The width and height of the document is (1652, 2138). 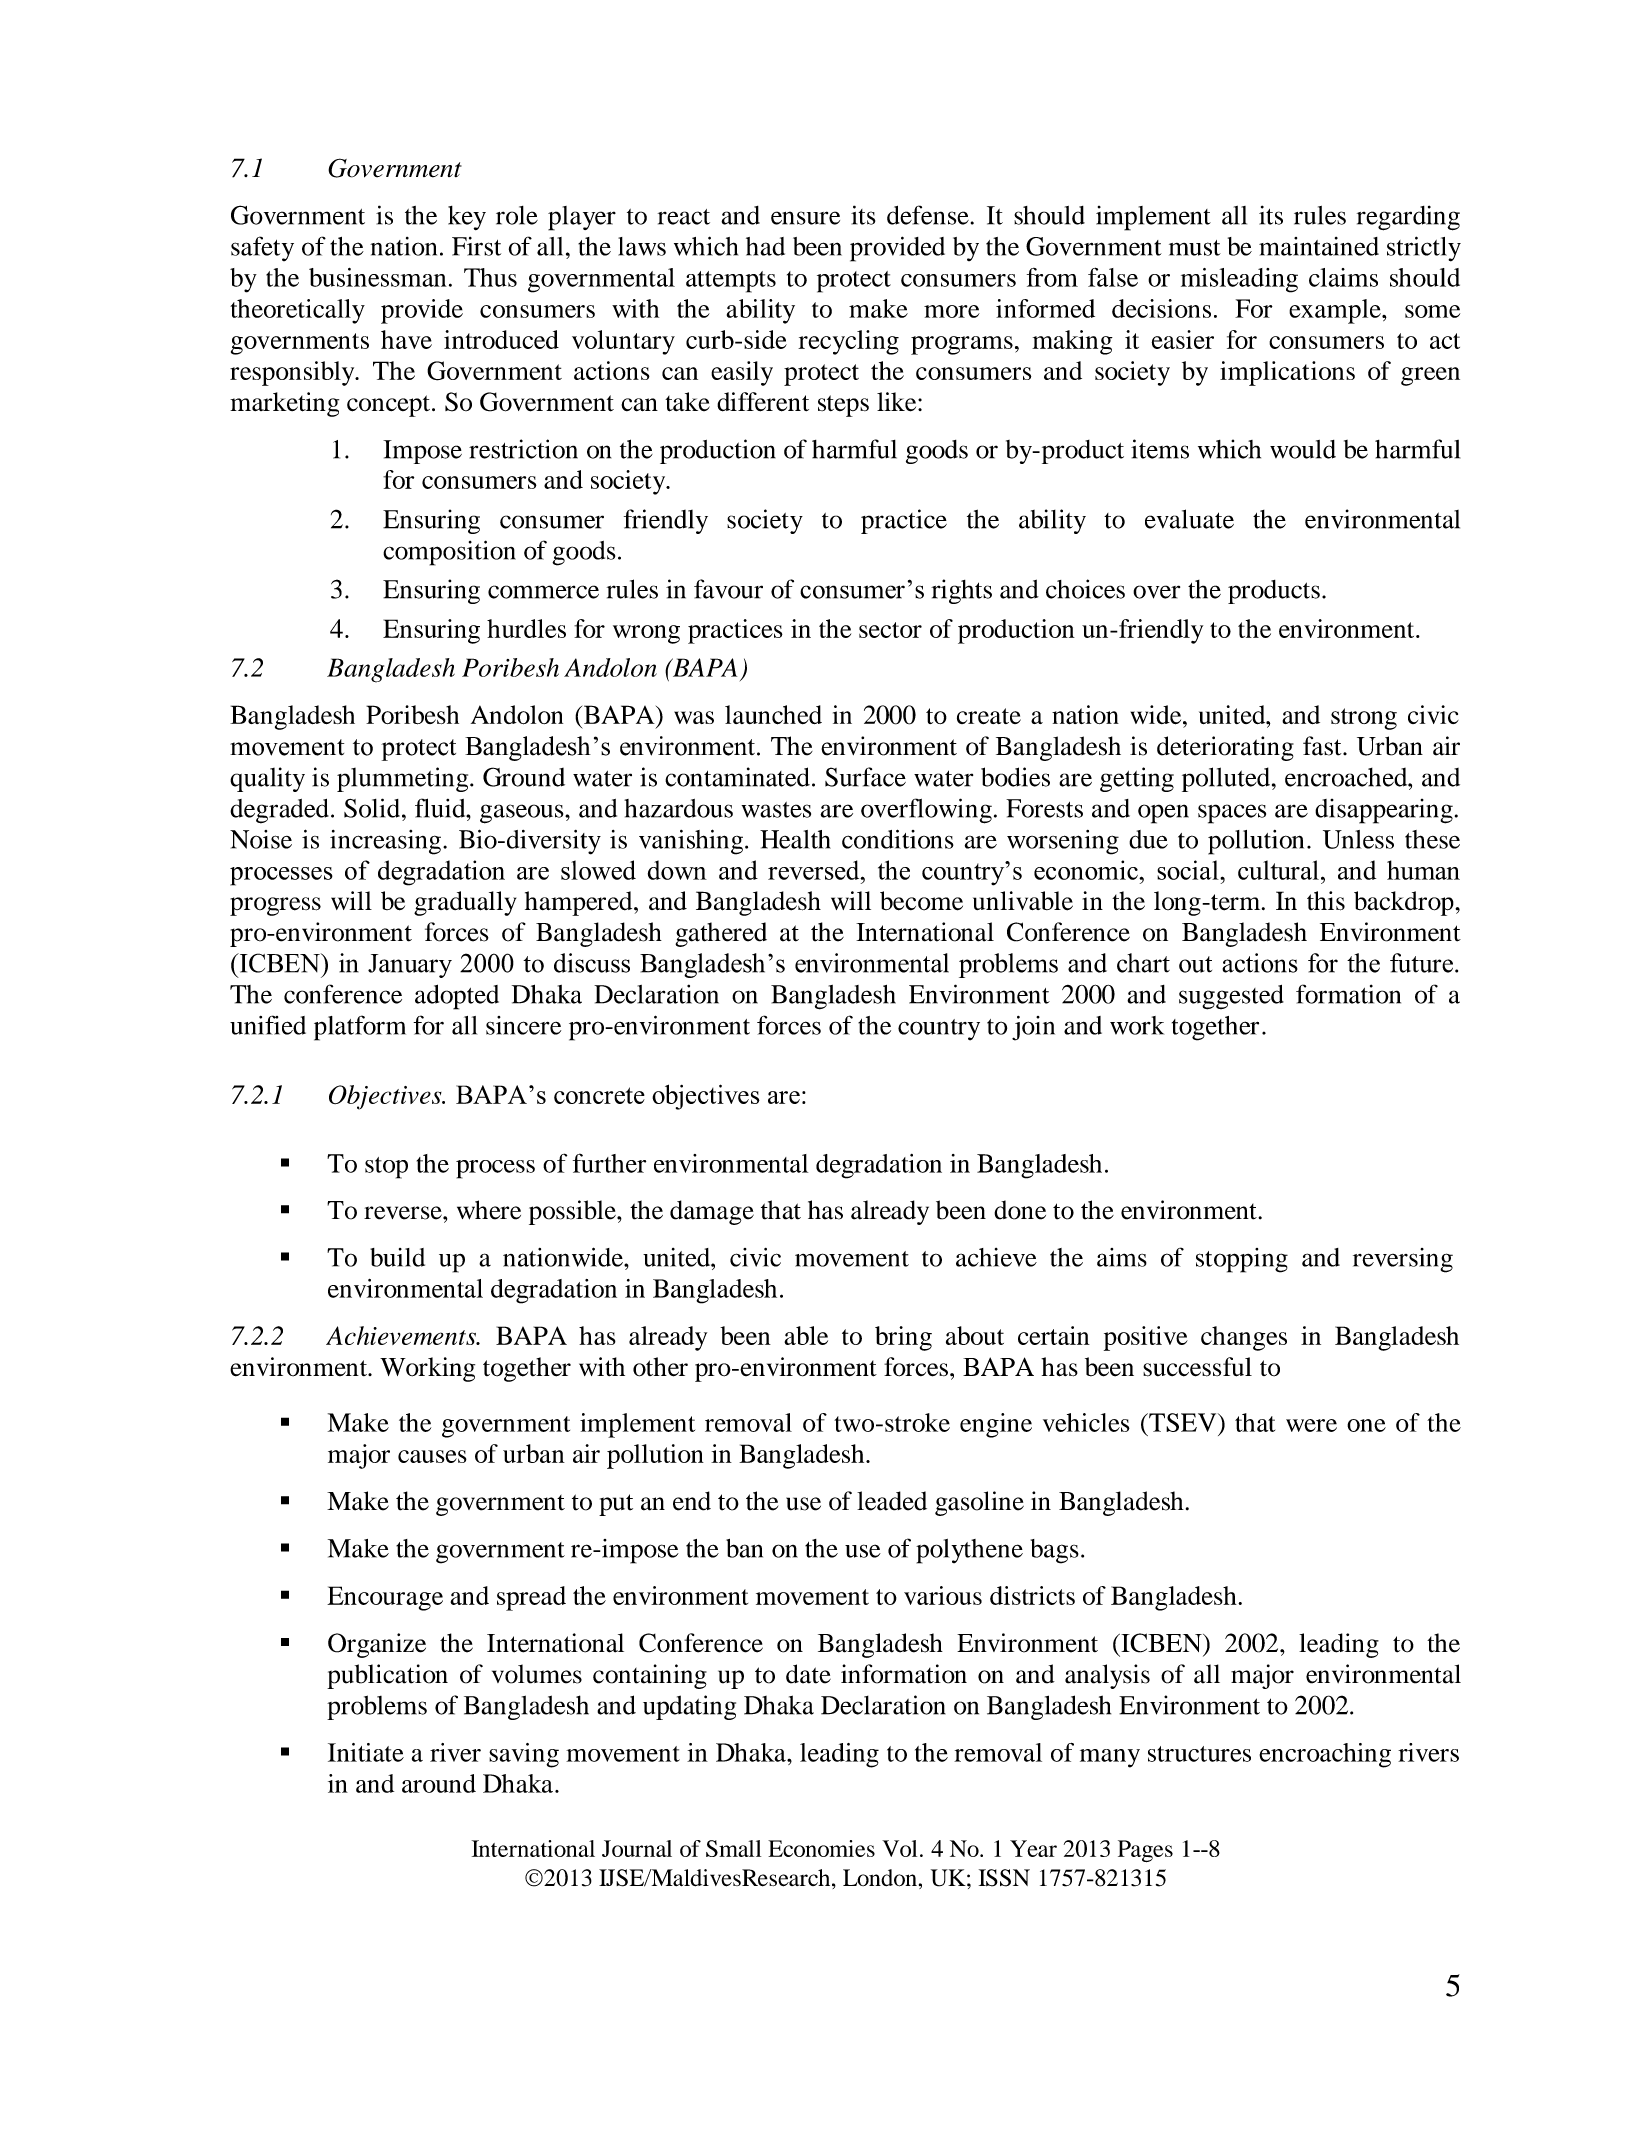 I want to click on around, so click(x=439, y=1783).
